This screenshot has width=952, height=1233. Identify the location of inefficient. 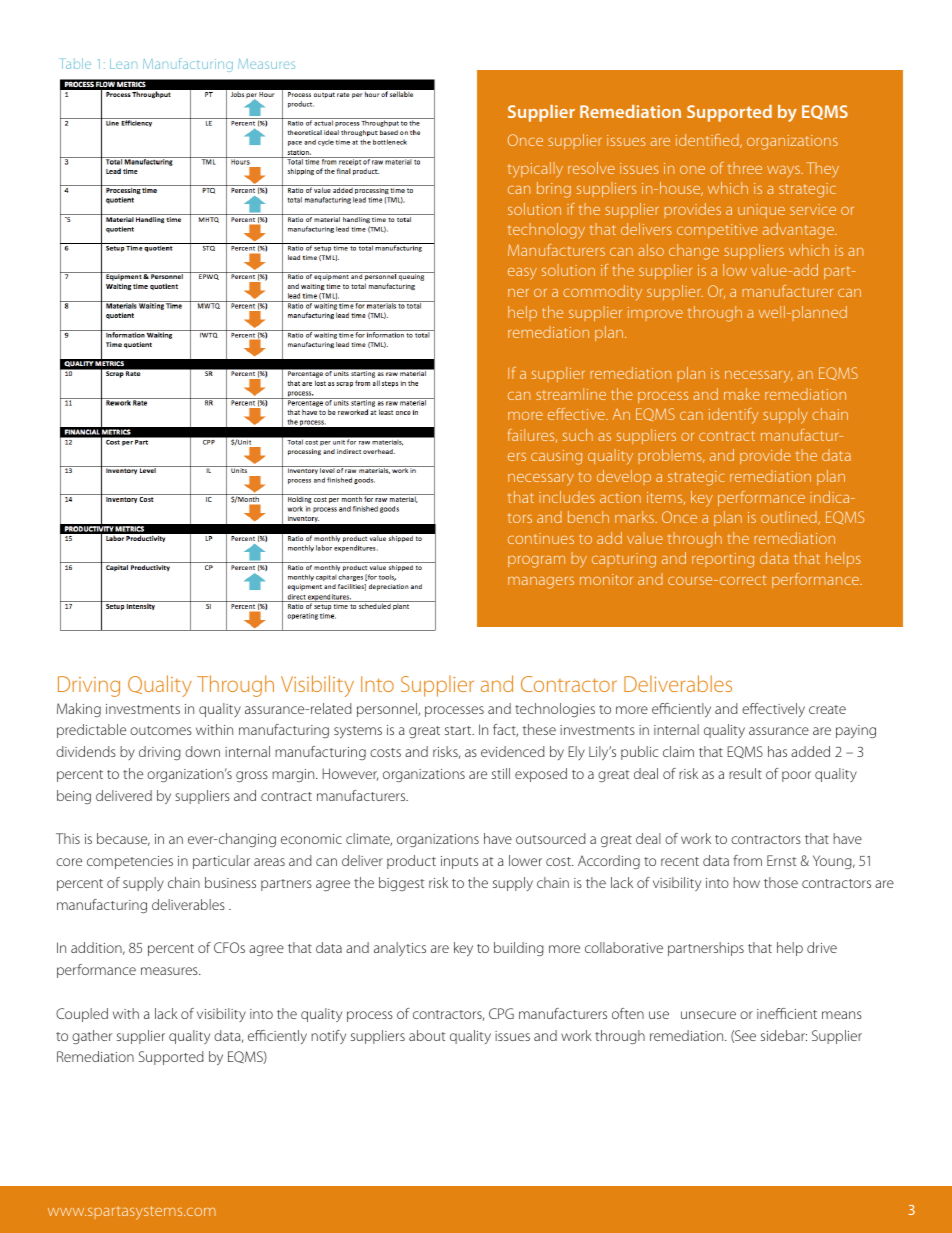
(787, 1013).
